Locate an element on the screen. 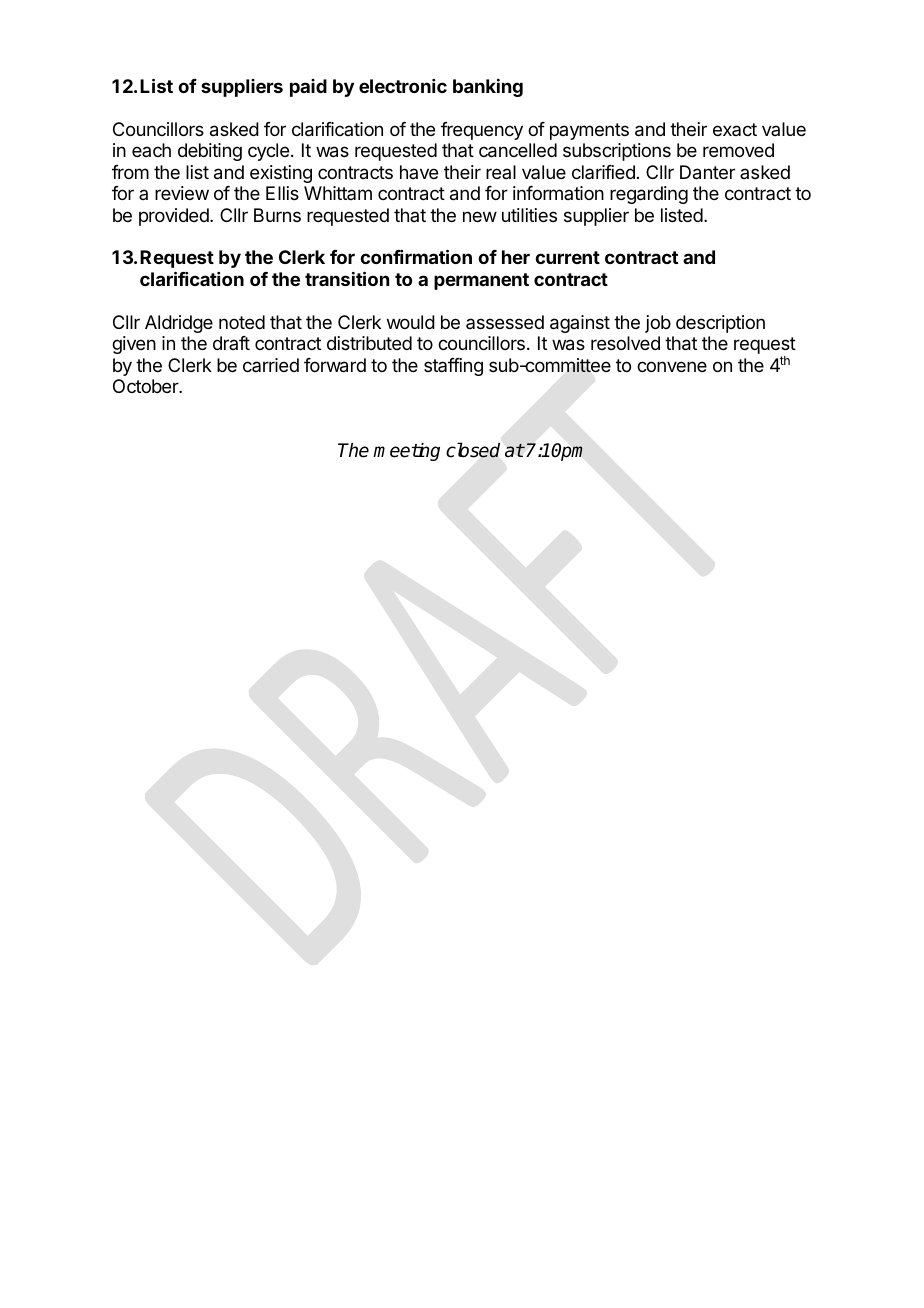  confirmation is located at coordinates (416, 256).
